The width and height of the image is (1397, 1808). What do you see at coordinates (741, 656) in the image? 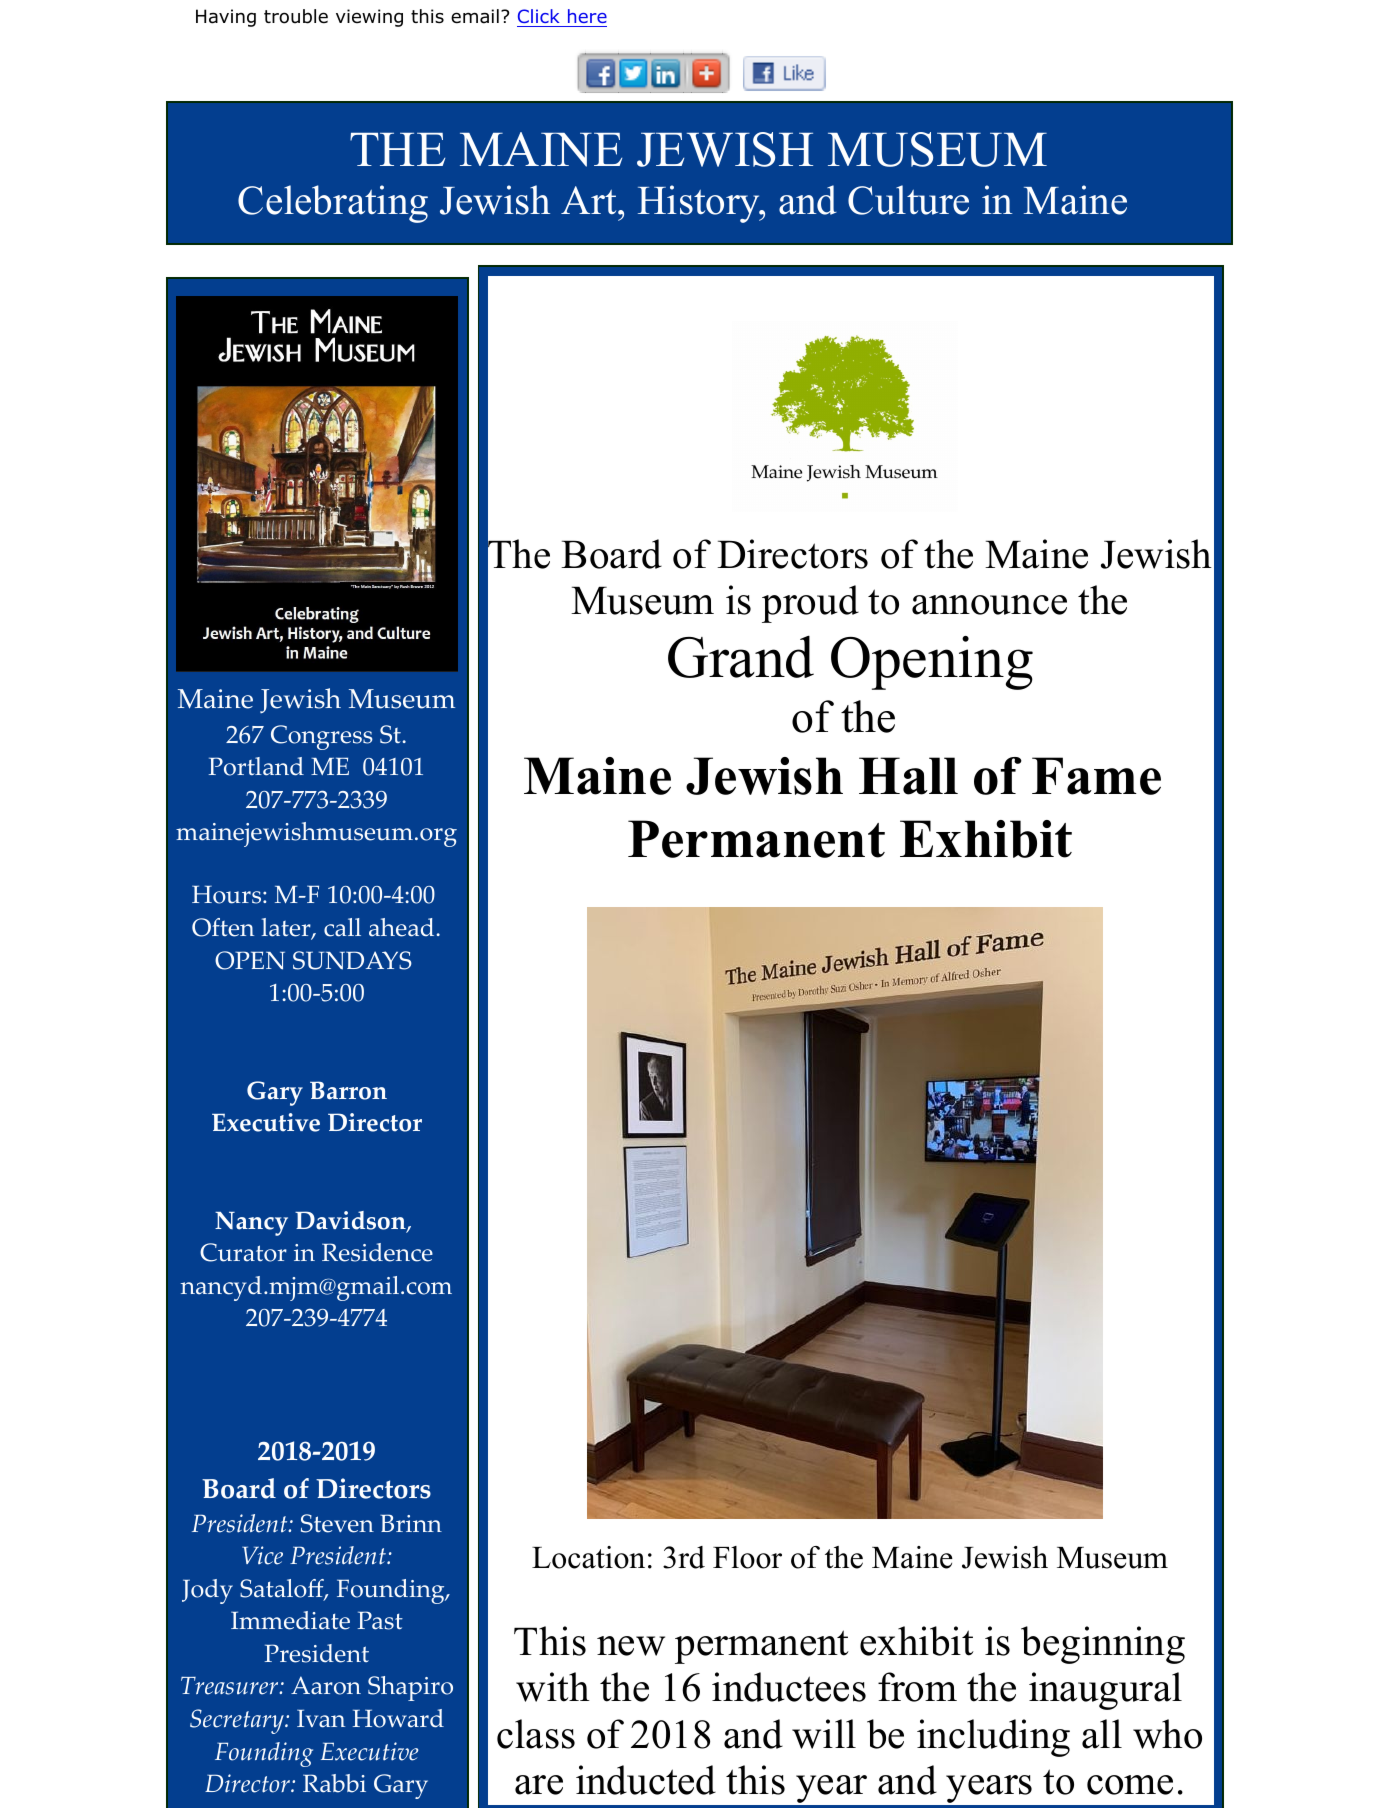
I see `Grand` at bounding box center [741, 656].
